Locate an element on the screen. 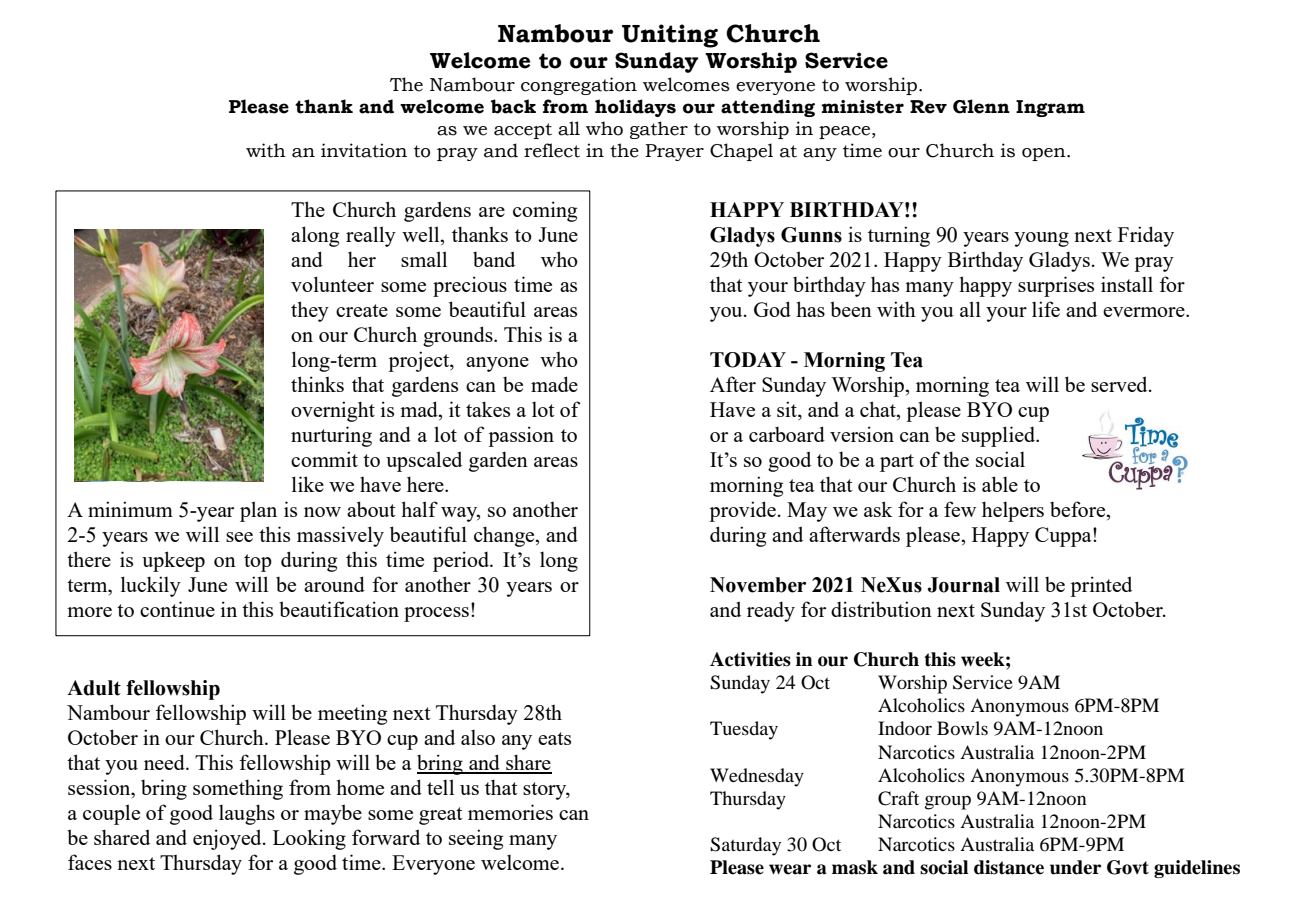  Uniting is located at coordinates (670, 36).
